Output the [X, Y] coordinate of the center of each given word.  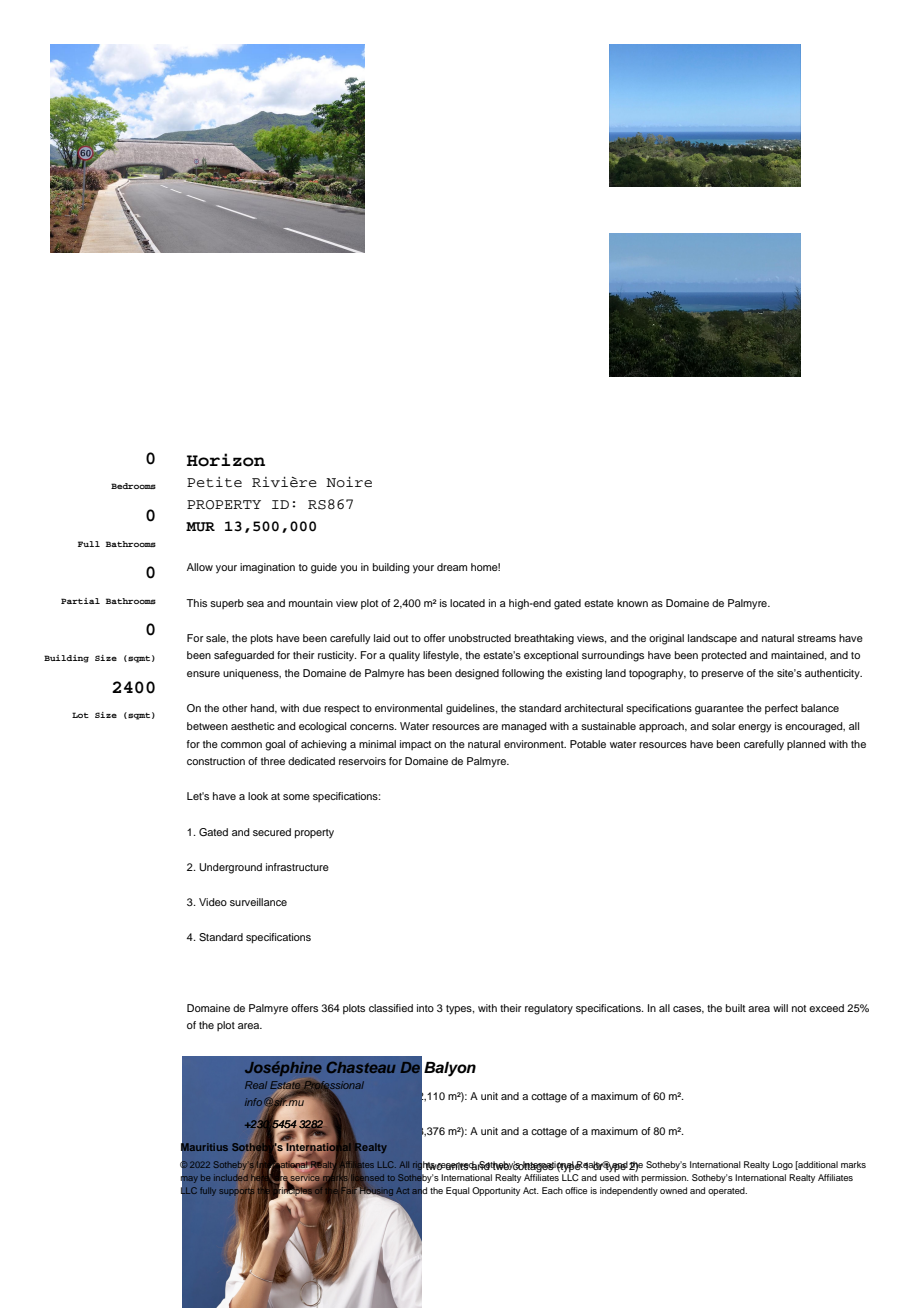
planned [806, 745]
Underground [230, 868]
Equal [458, 1191]
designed [477, 674]
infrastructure [297, 867]
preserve [723, 675]
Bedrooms [133, 486]
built [735, 1008]
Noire [349, 482]
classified [391, 1008]
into [425, 1008]
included [231, 1177]
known [632, 603]
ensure [203, 674]
